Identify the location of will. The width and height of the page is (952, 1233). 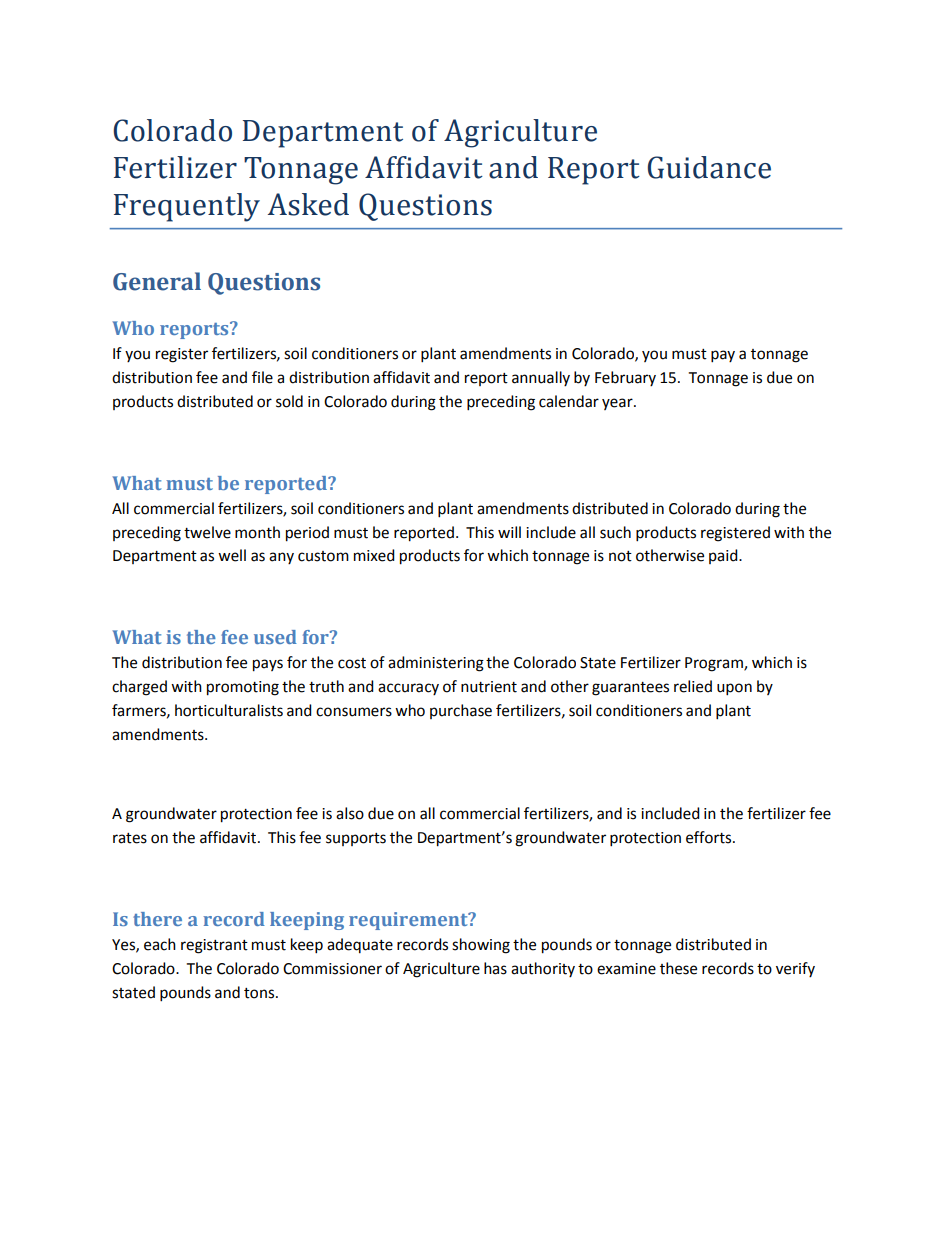
(509, 532).
